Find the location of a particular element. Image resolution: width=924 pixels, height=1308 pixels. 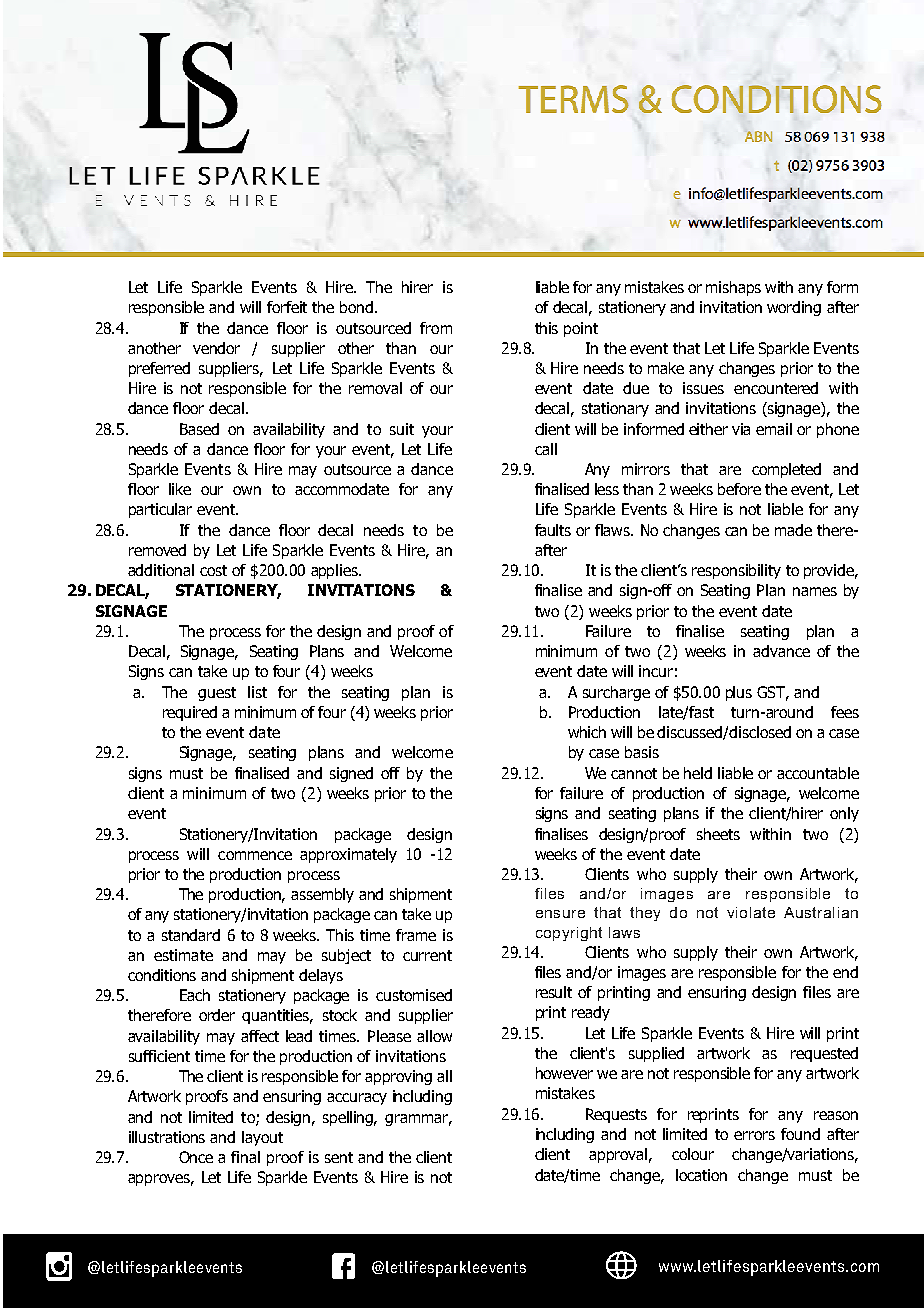

from is located at coordinates (436, 328).
